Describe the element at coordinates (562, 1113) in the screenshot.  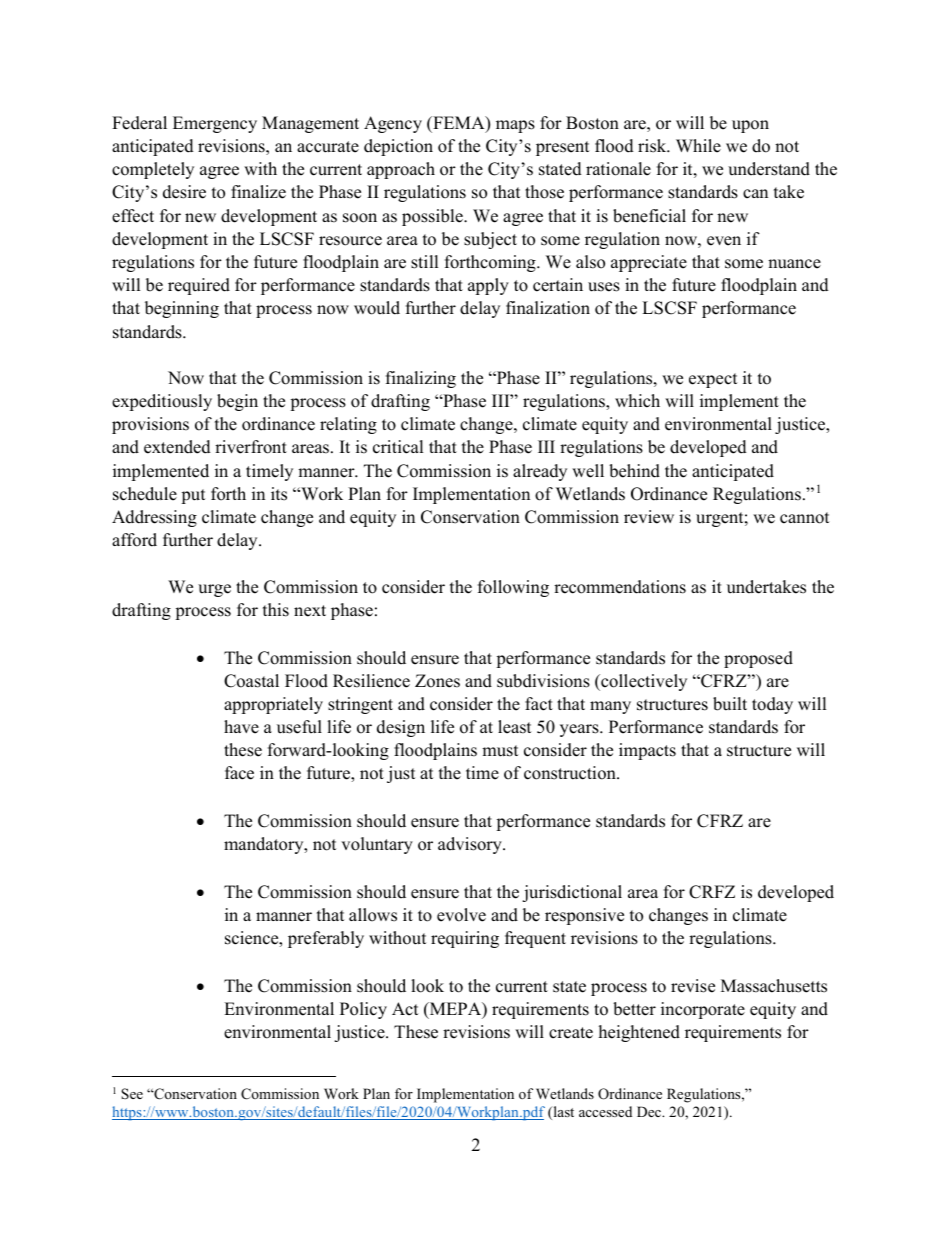
I see `last` at that location.
